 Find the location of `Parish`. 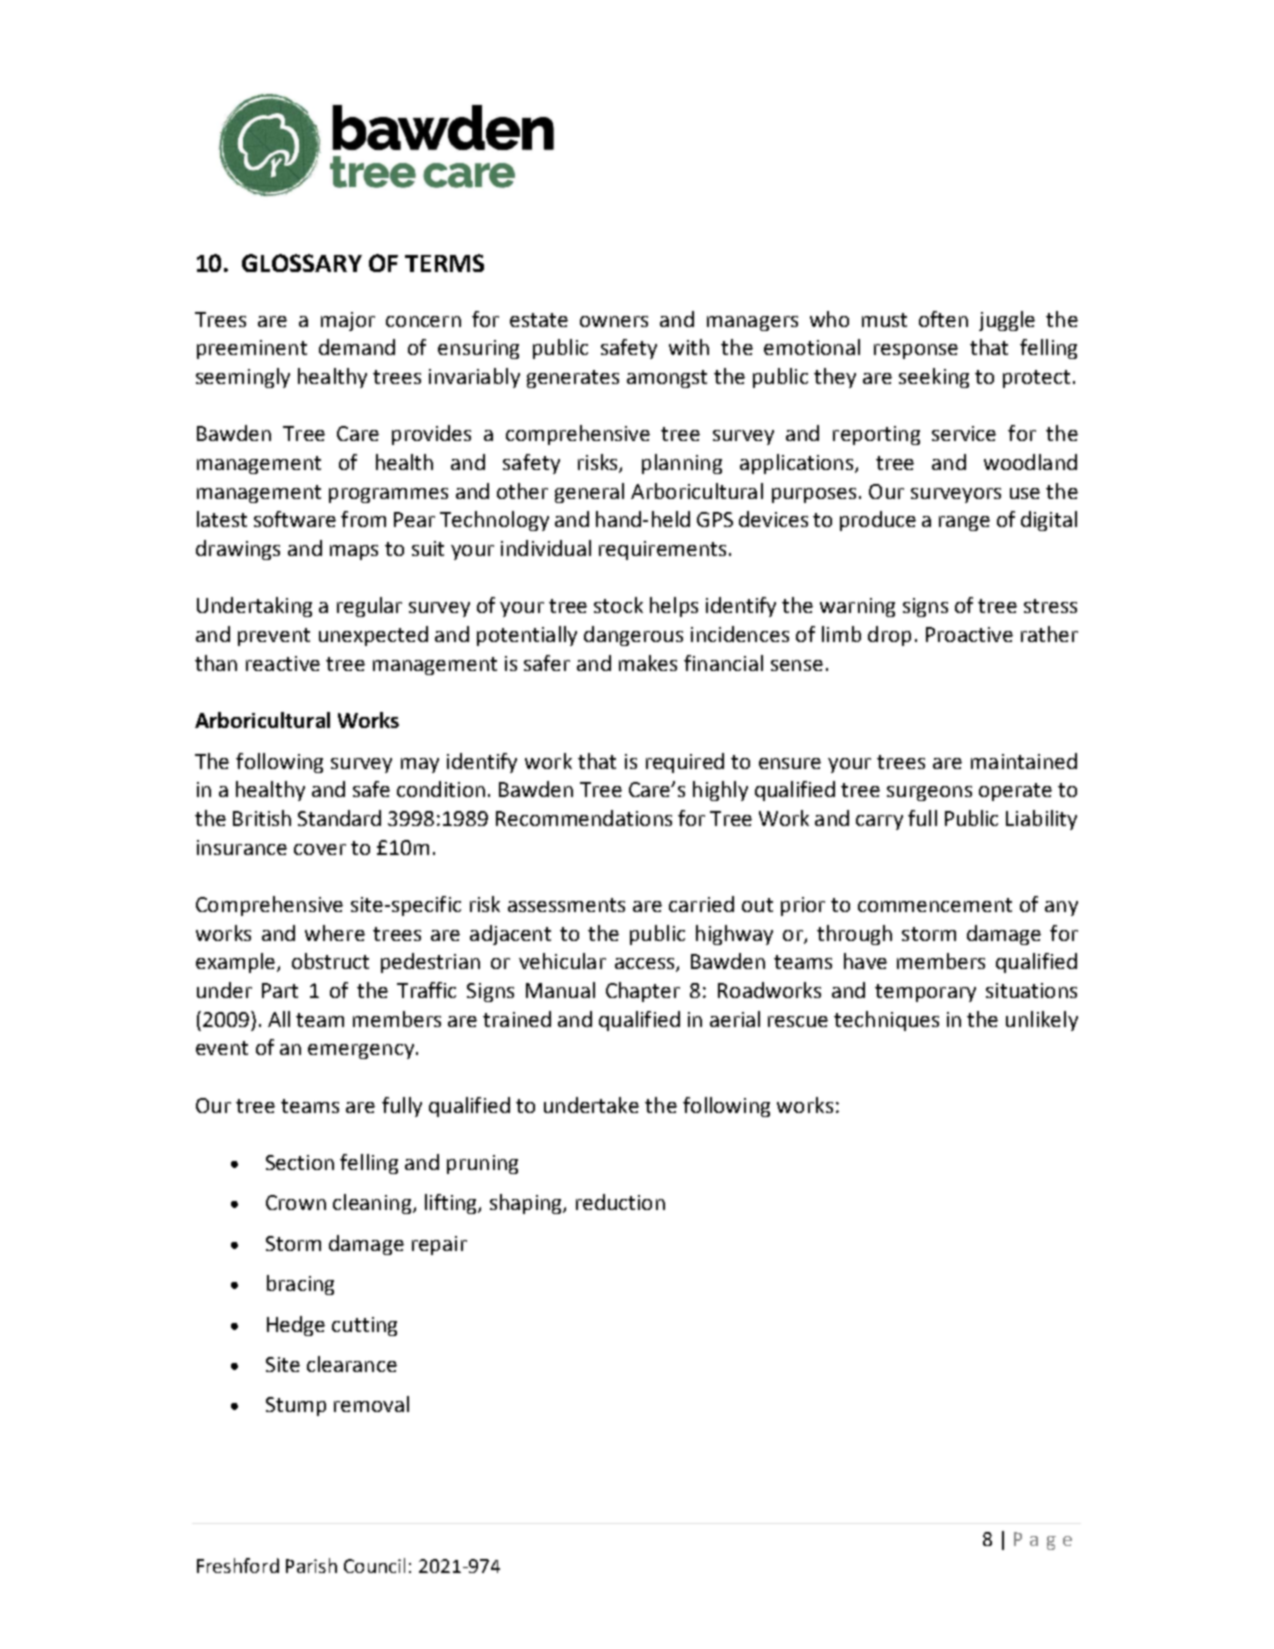

Parish is located at coordinates (311, 1565).
